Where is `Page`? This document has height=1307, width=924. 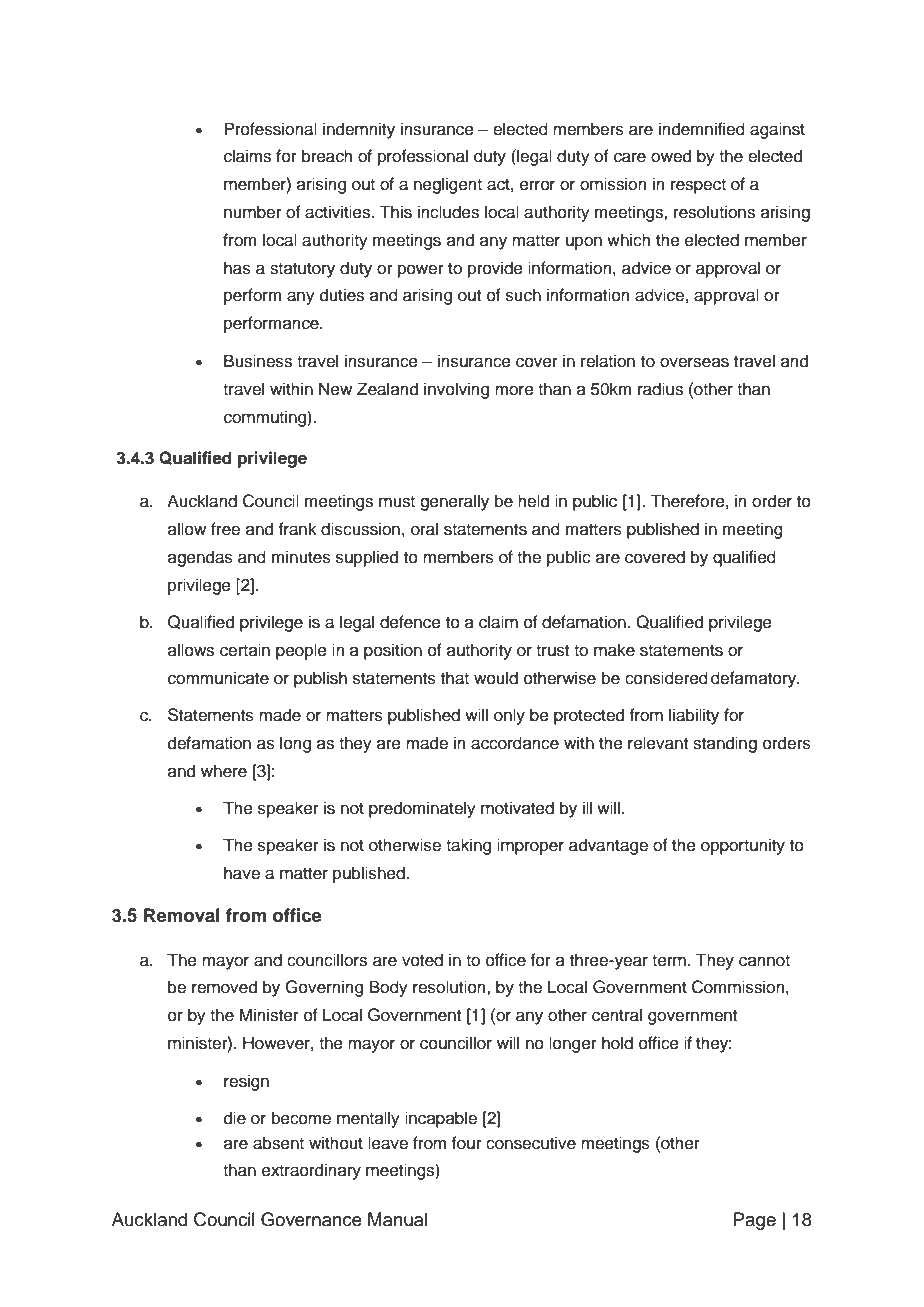 Page is located at coordinates (755, 1221).
